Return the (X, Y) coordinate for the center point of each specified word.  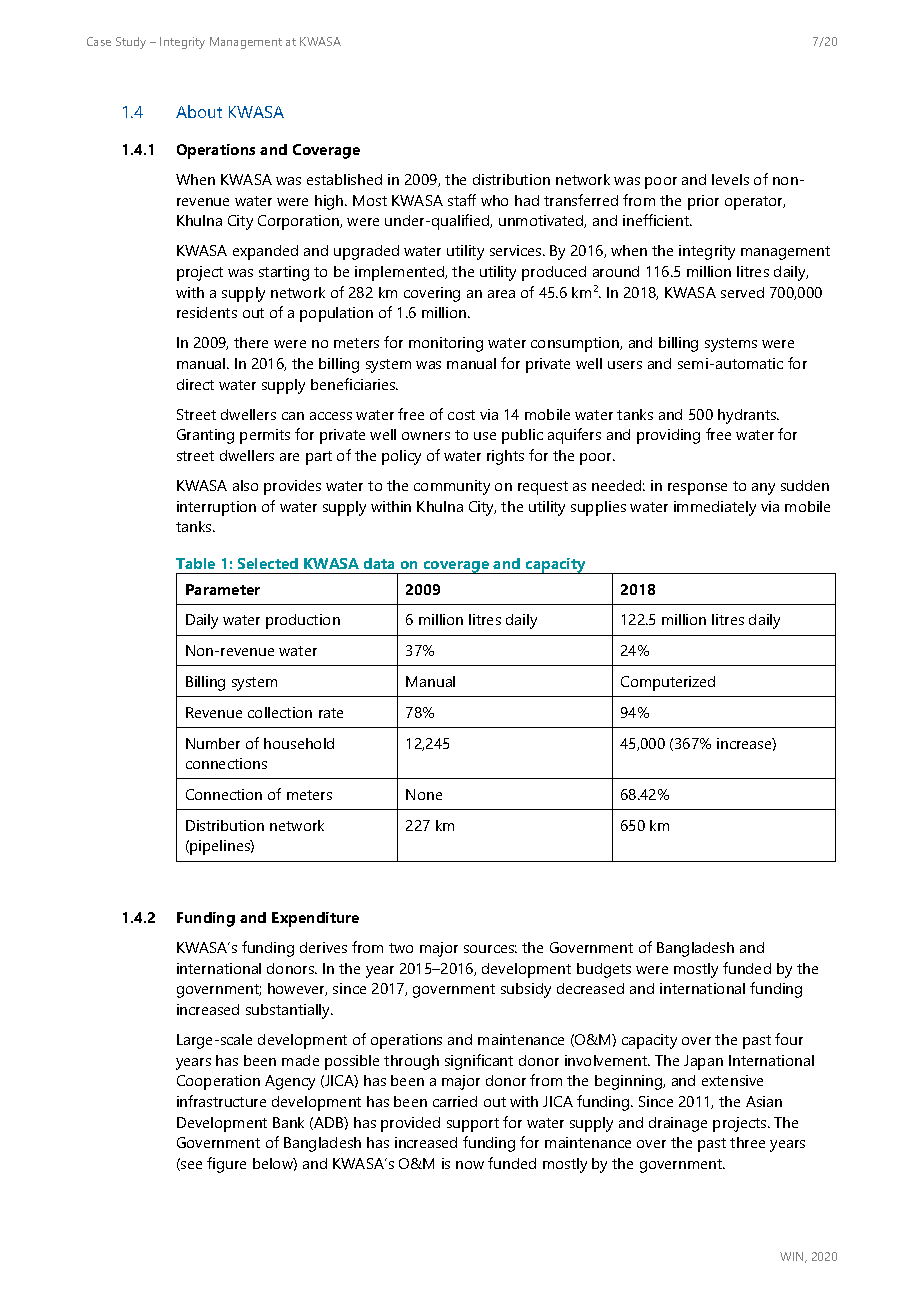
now (470, 1165)
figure (226, 1165)
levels (730, 179)
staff (462, 200)
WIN (793, 1257)
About (199, 111)
